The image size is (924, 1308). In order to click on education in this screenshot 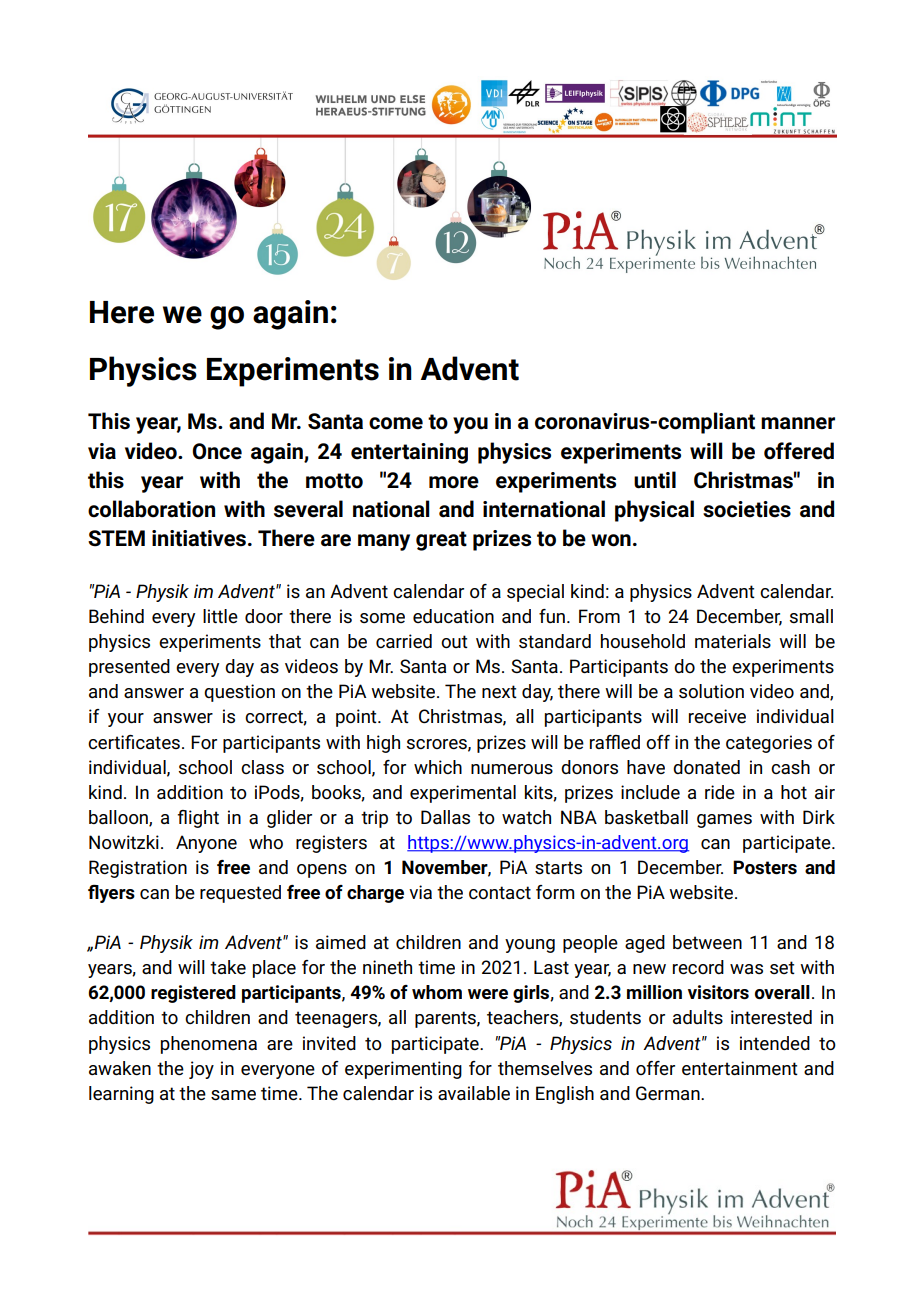, I will do `click(453, 616)`.
